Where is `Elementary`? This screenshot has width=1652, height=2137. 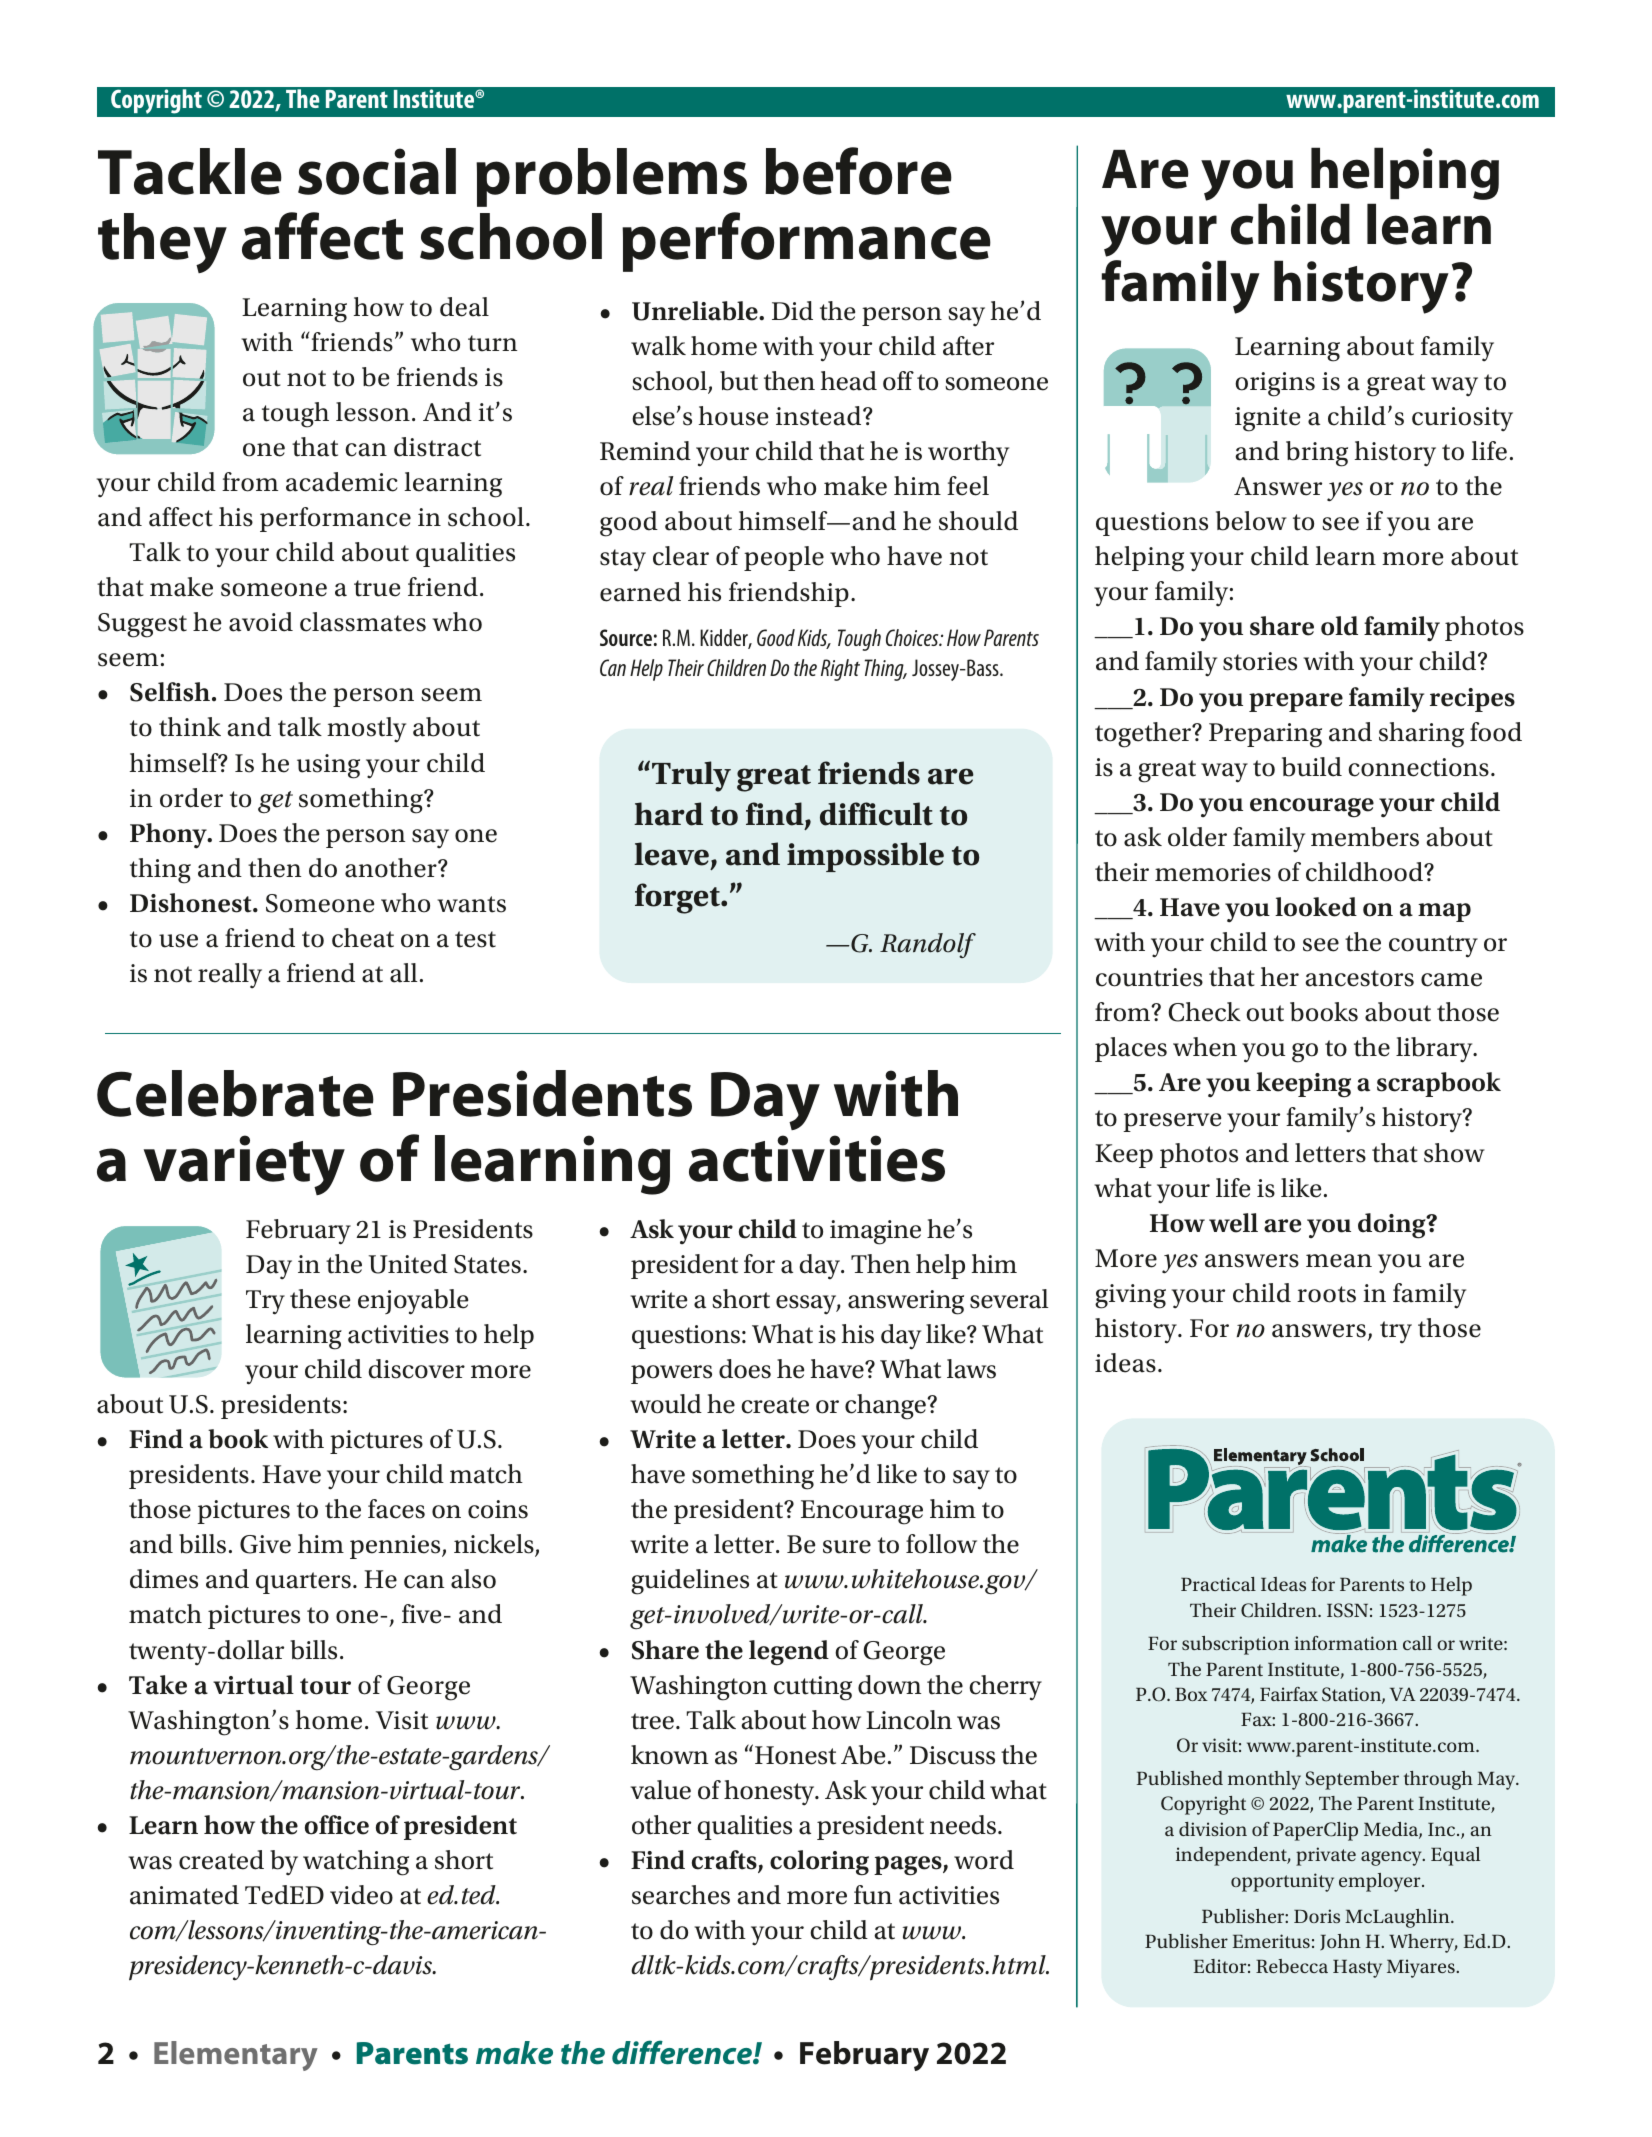 Elementary is located at coordinates (236, 2056).
